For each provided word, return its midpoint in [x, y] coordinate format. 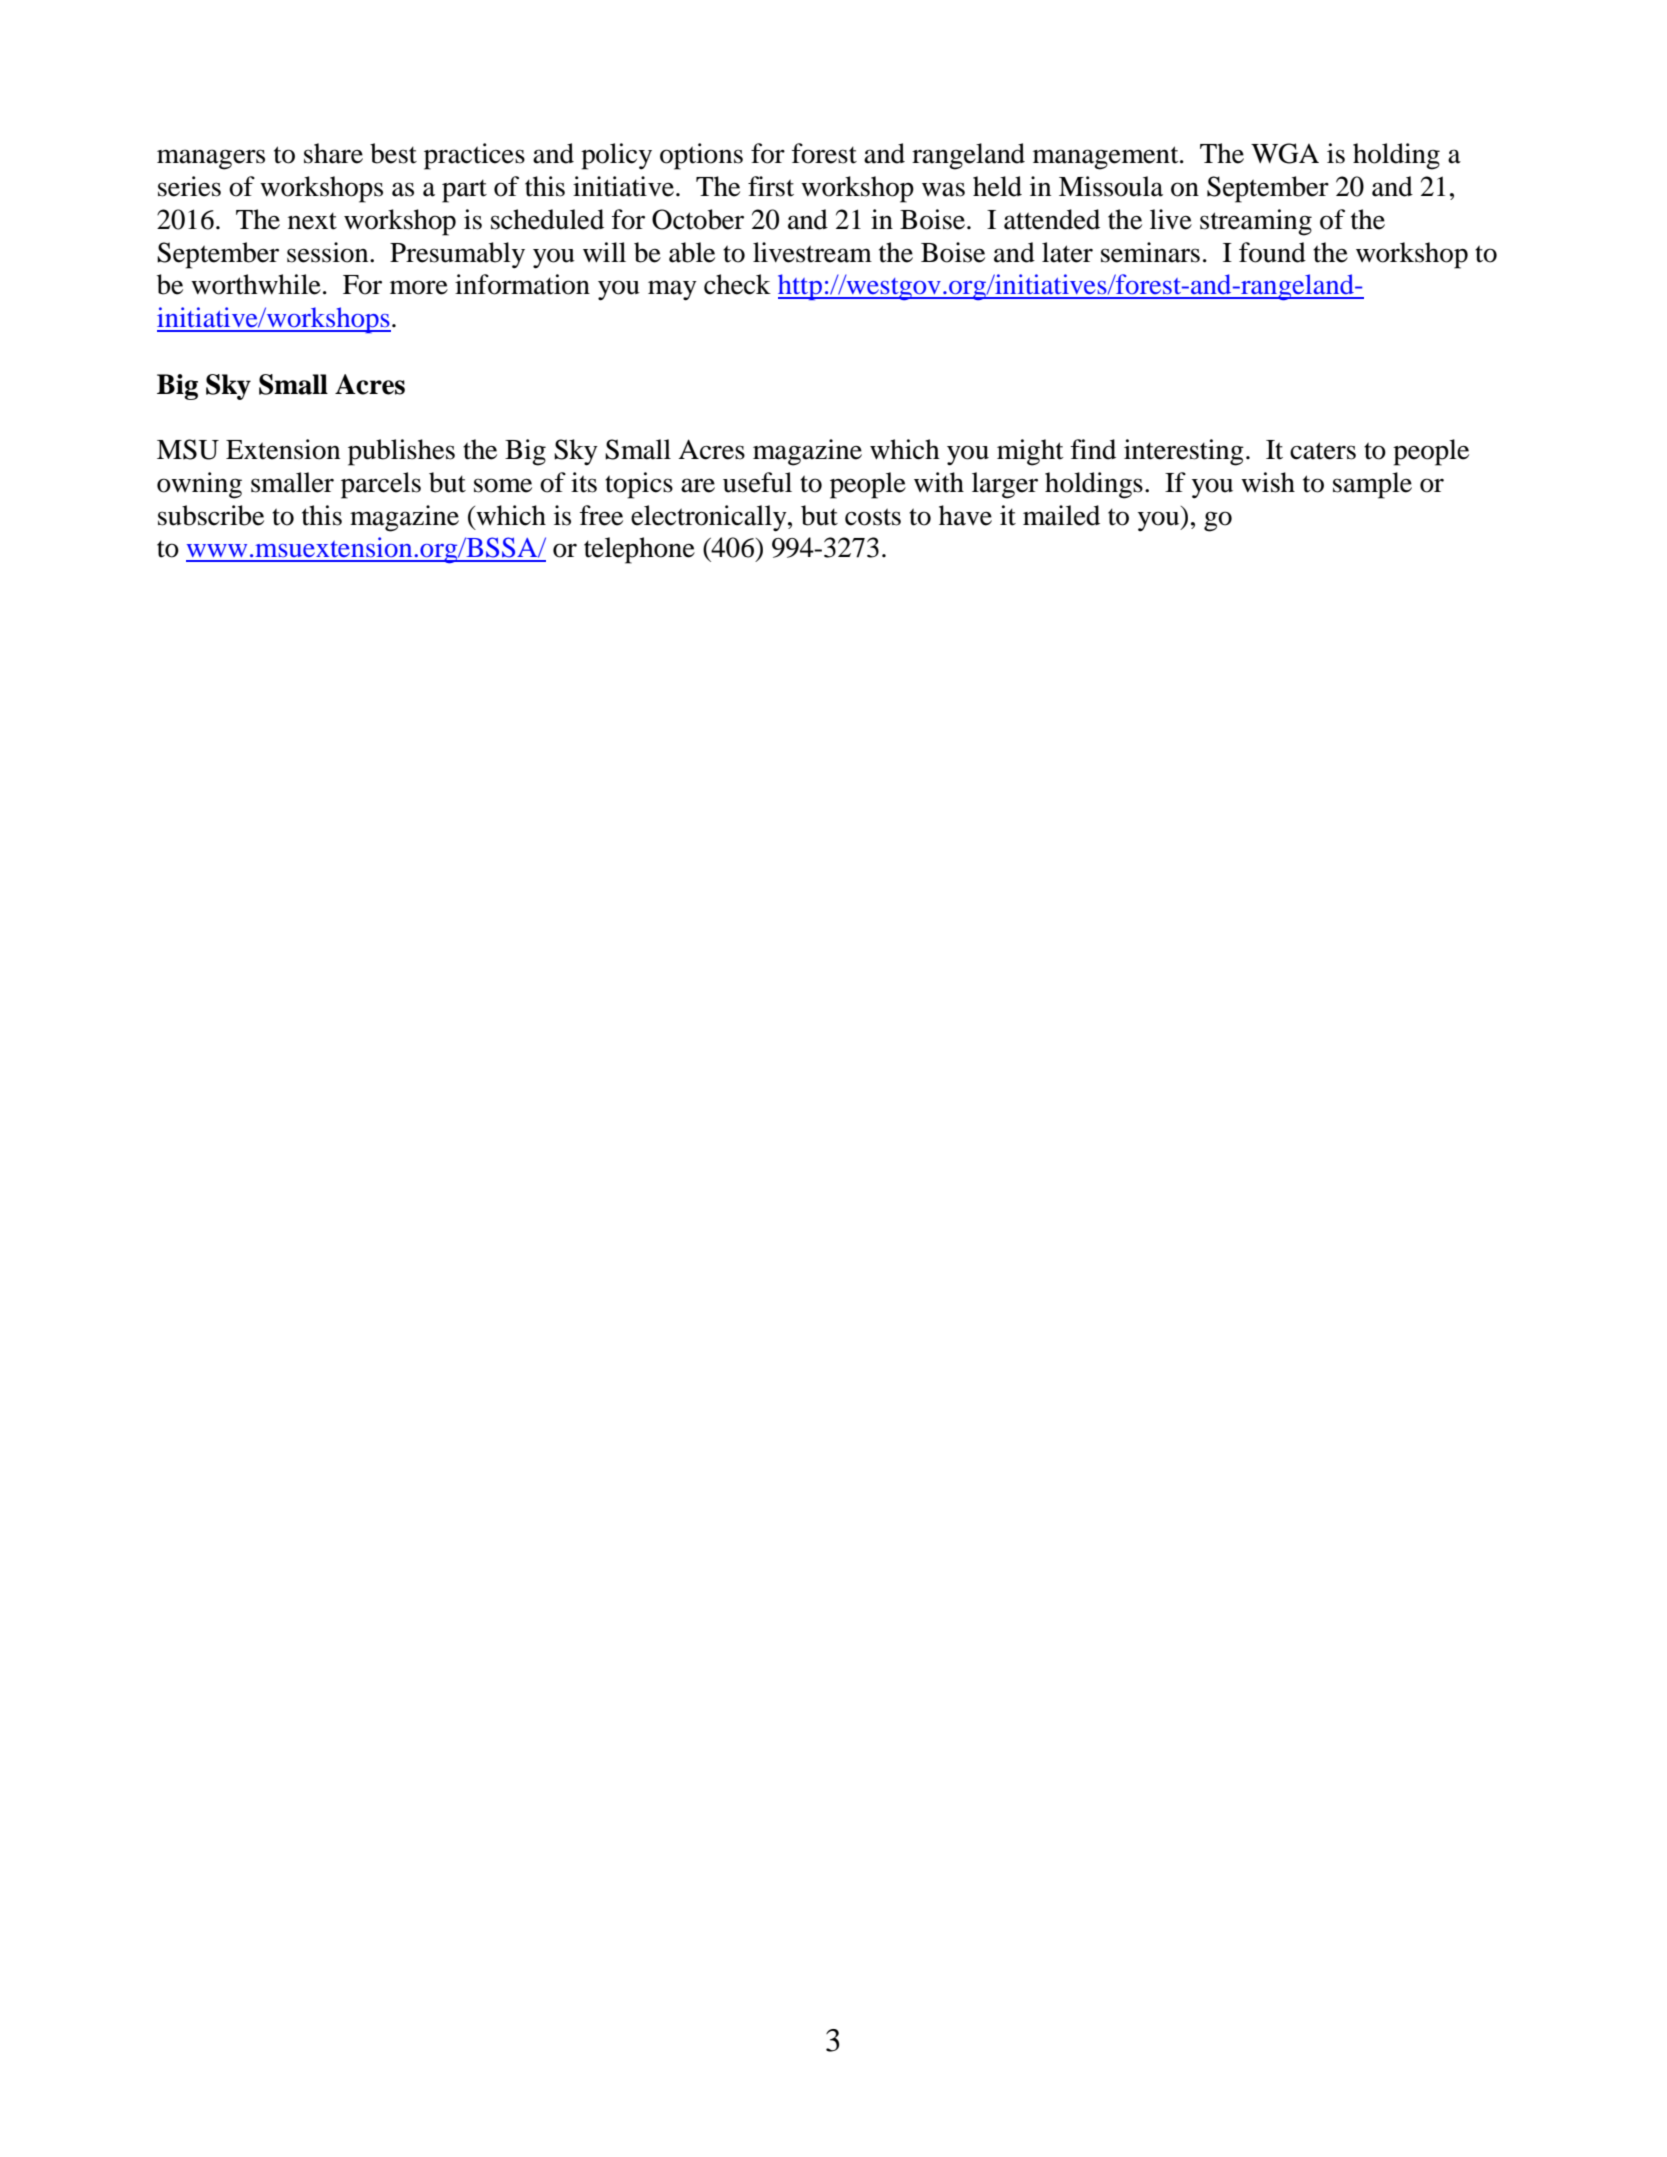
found [1272, 252]
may [672, 290]
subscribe [211, 515]
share [333, 153]
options [701, 156]
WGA [1285, 153]
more [419, 287]
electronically [710, 518]
